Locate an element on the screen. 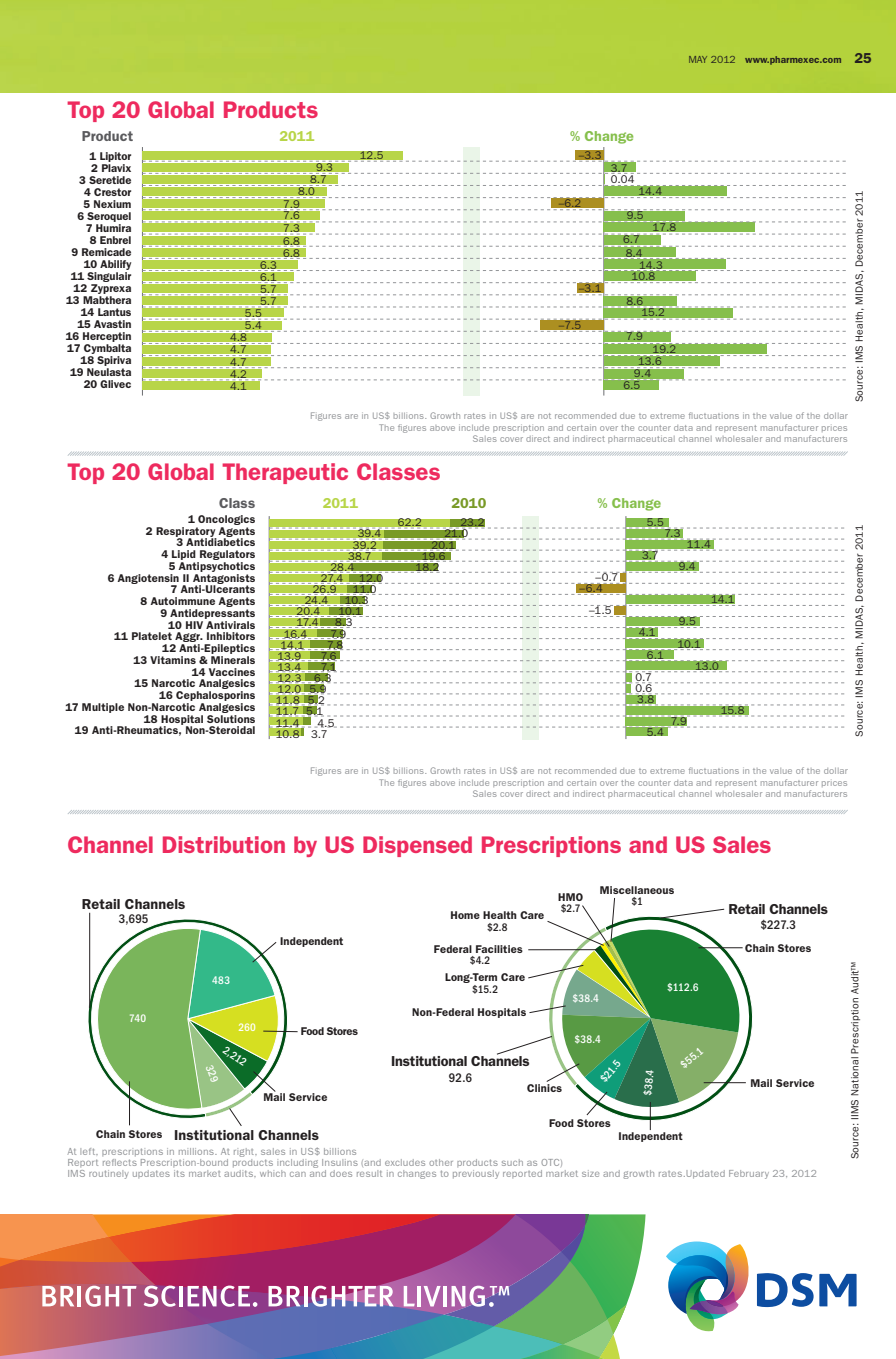  Crestor is located at coordinates (112, 192).
